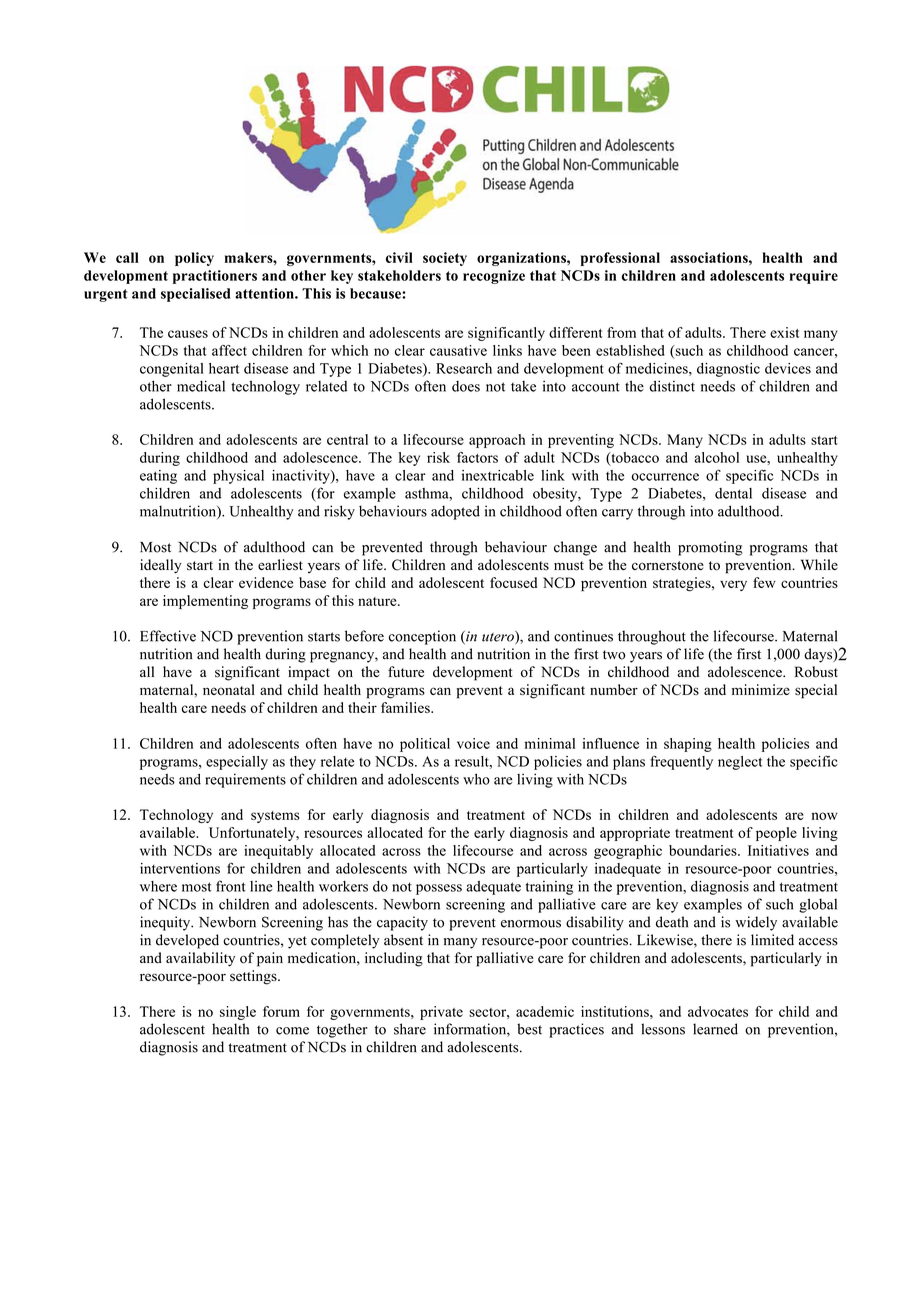 The width and height of the page is (924, 1308). What do you see at coordinates (238, 1013) in the page?
I see `single` at bounding box center [238, 1013].
